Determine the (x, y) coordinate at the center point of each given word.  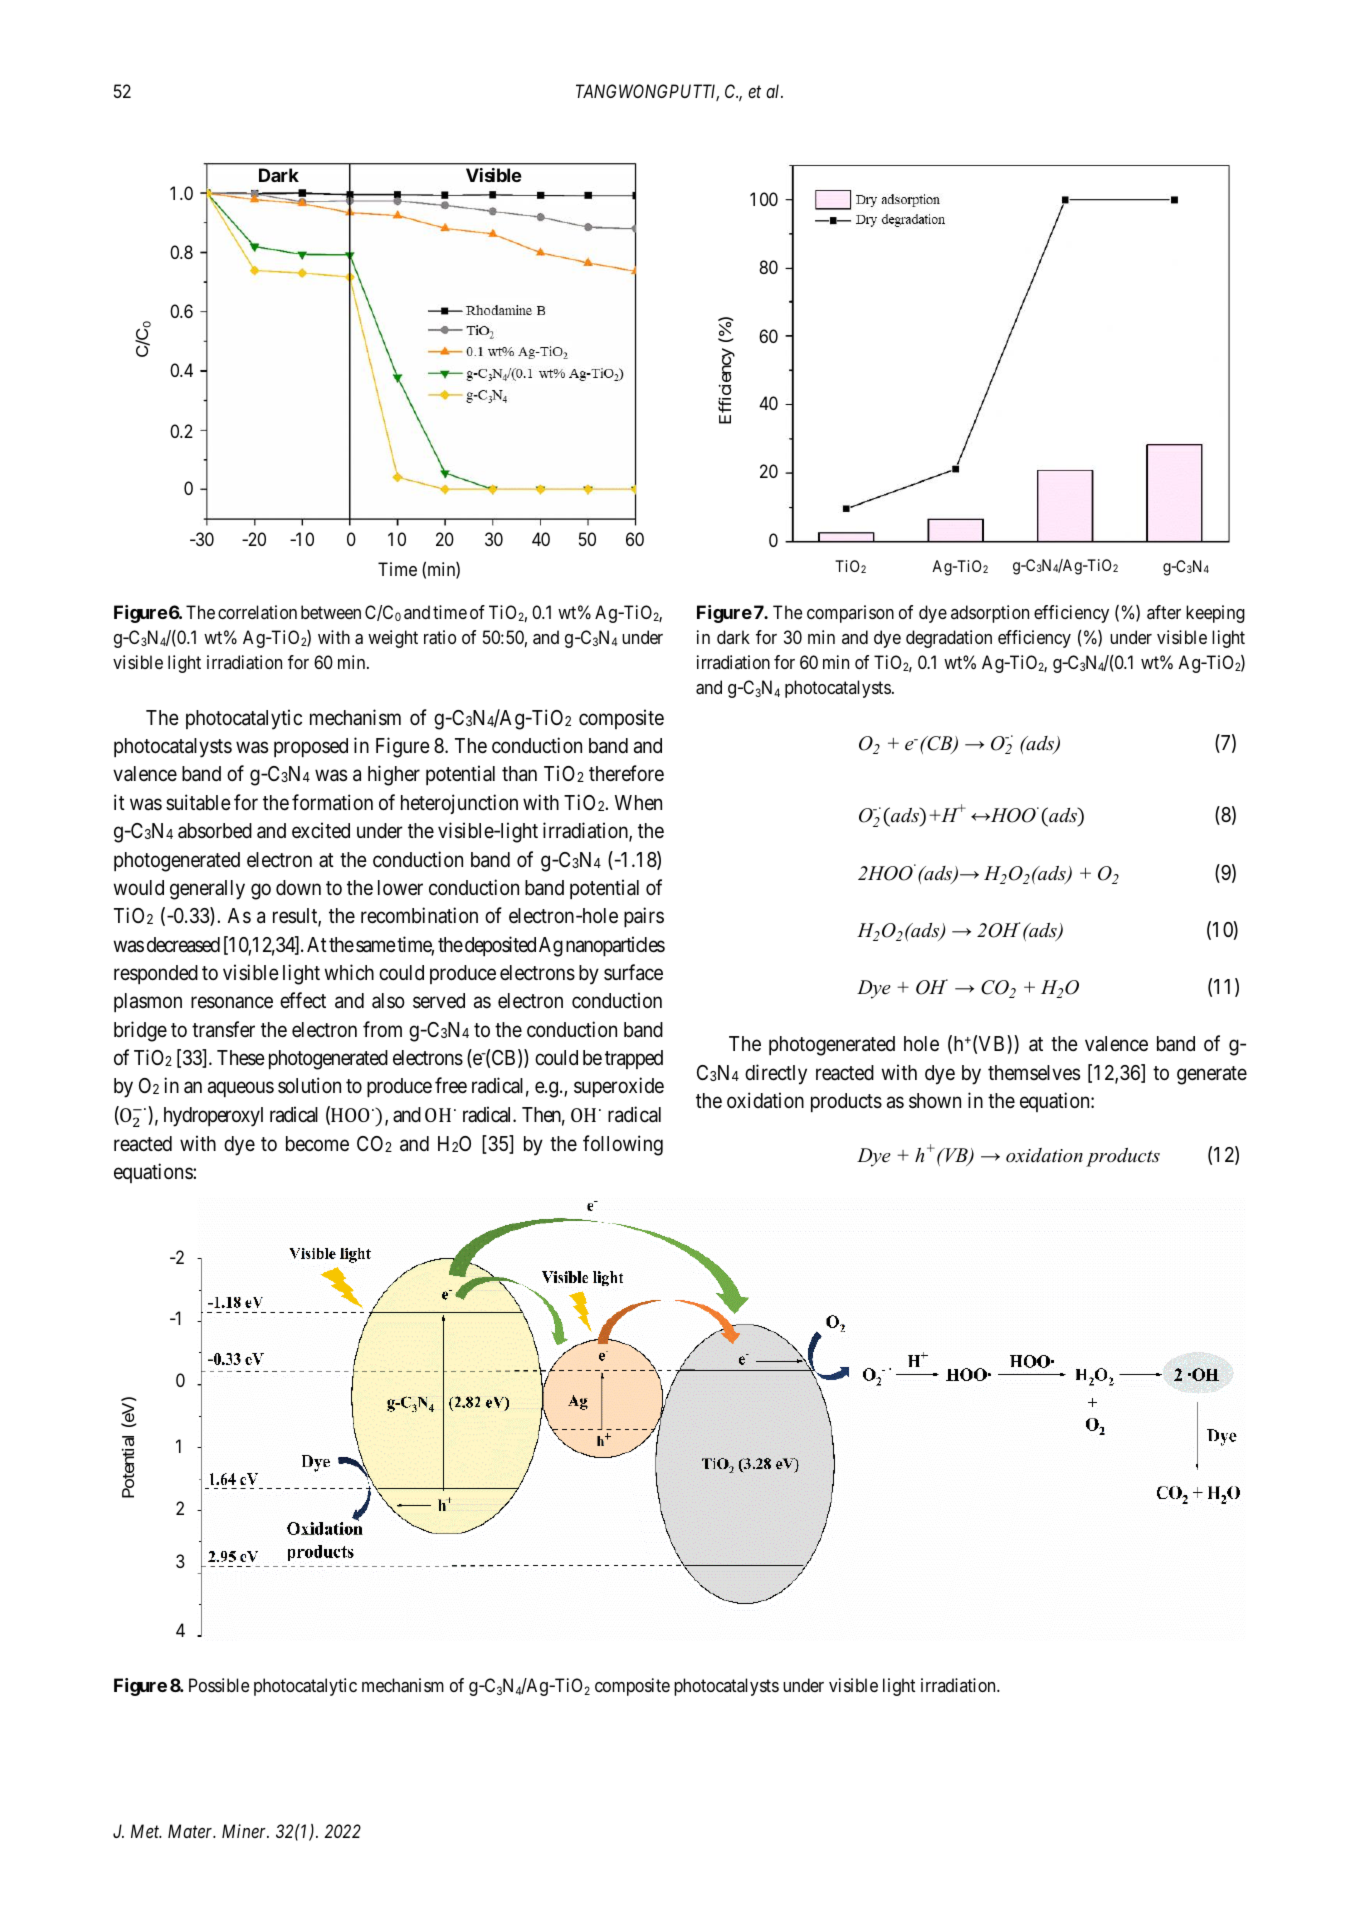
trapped (634, 1059)
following (623, 1145)
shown (935, 1101)
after (1164, 612)
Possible (219, 1685)
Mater (192, 1831)
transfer (223, 1029)
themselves (1034, 1073)
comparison (850, 614)
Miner (245, 1831)
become (317, 1144)
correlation (257, 612)
